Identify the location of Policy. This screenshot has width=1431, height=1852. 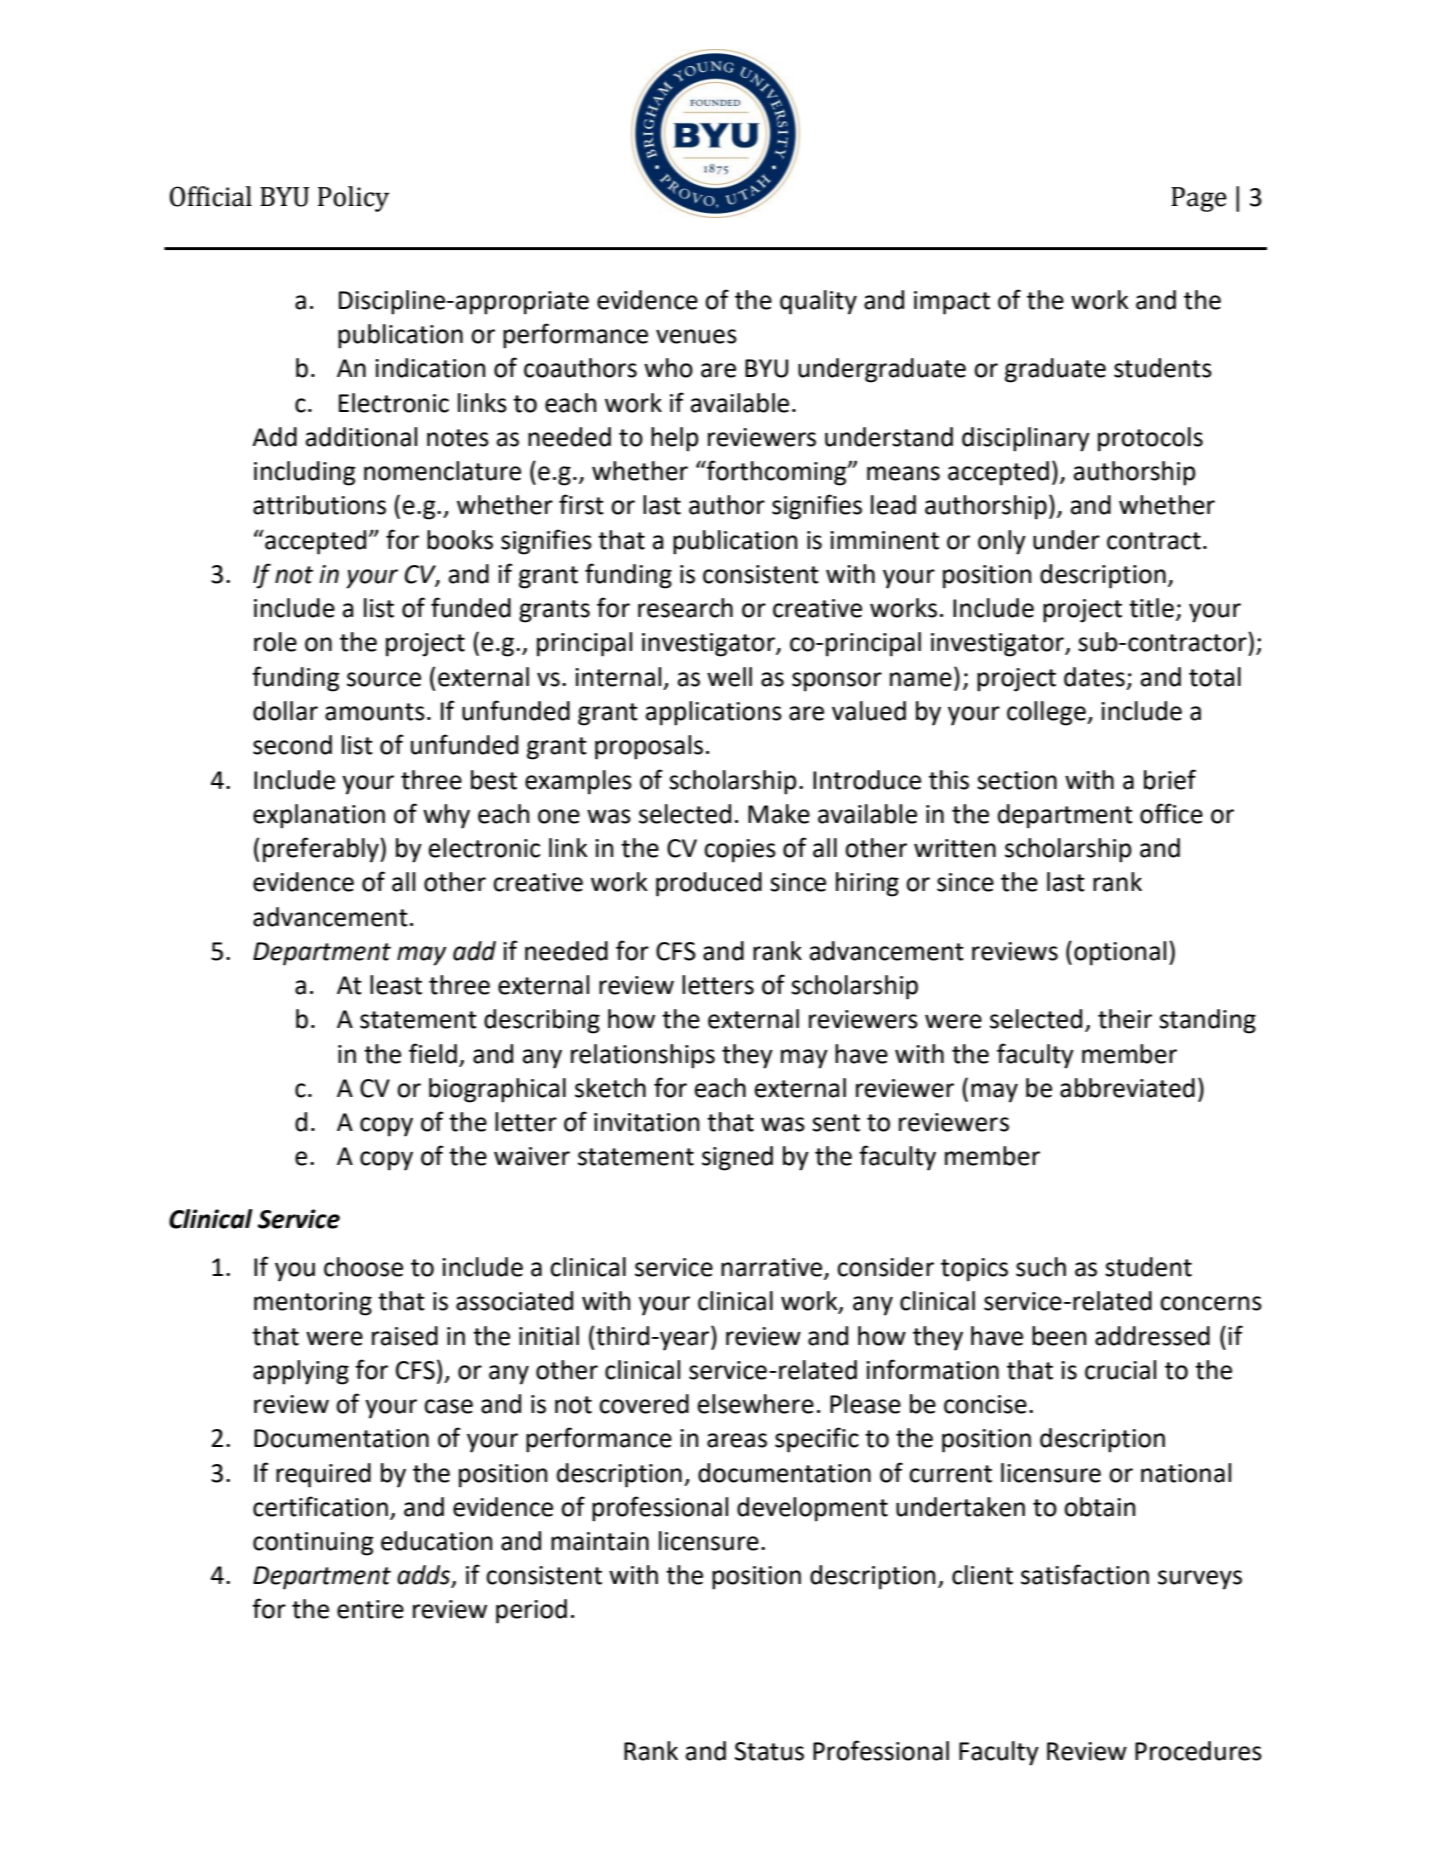
(353, 199).
